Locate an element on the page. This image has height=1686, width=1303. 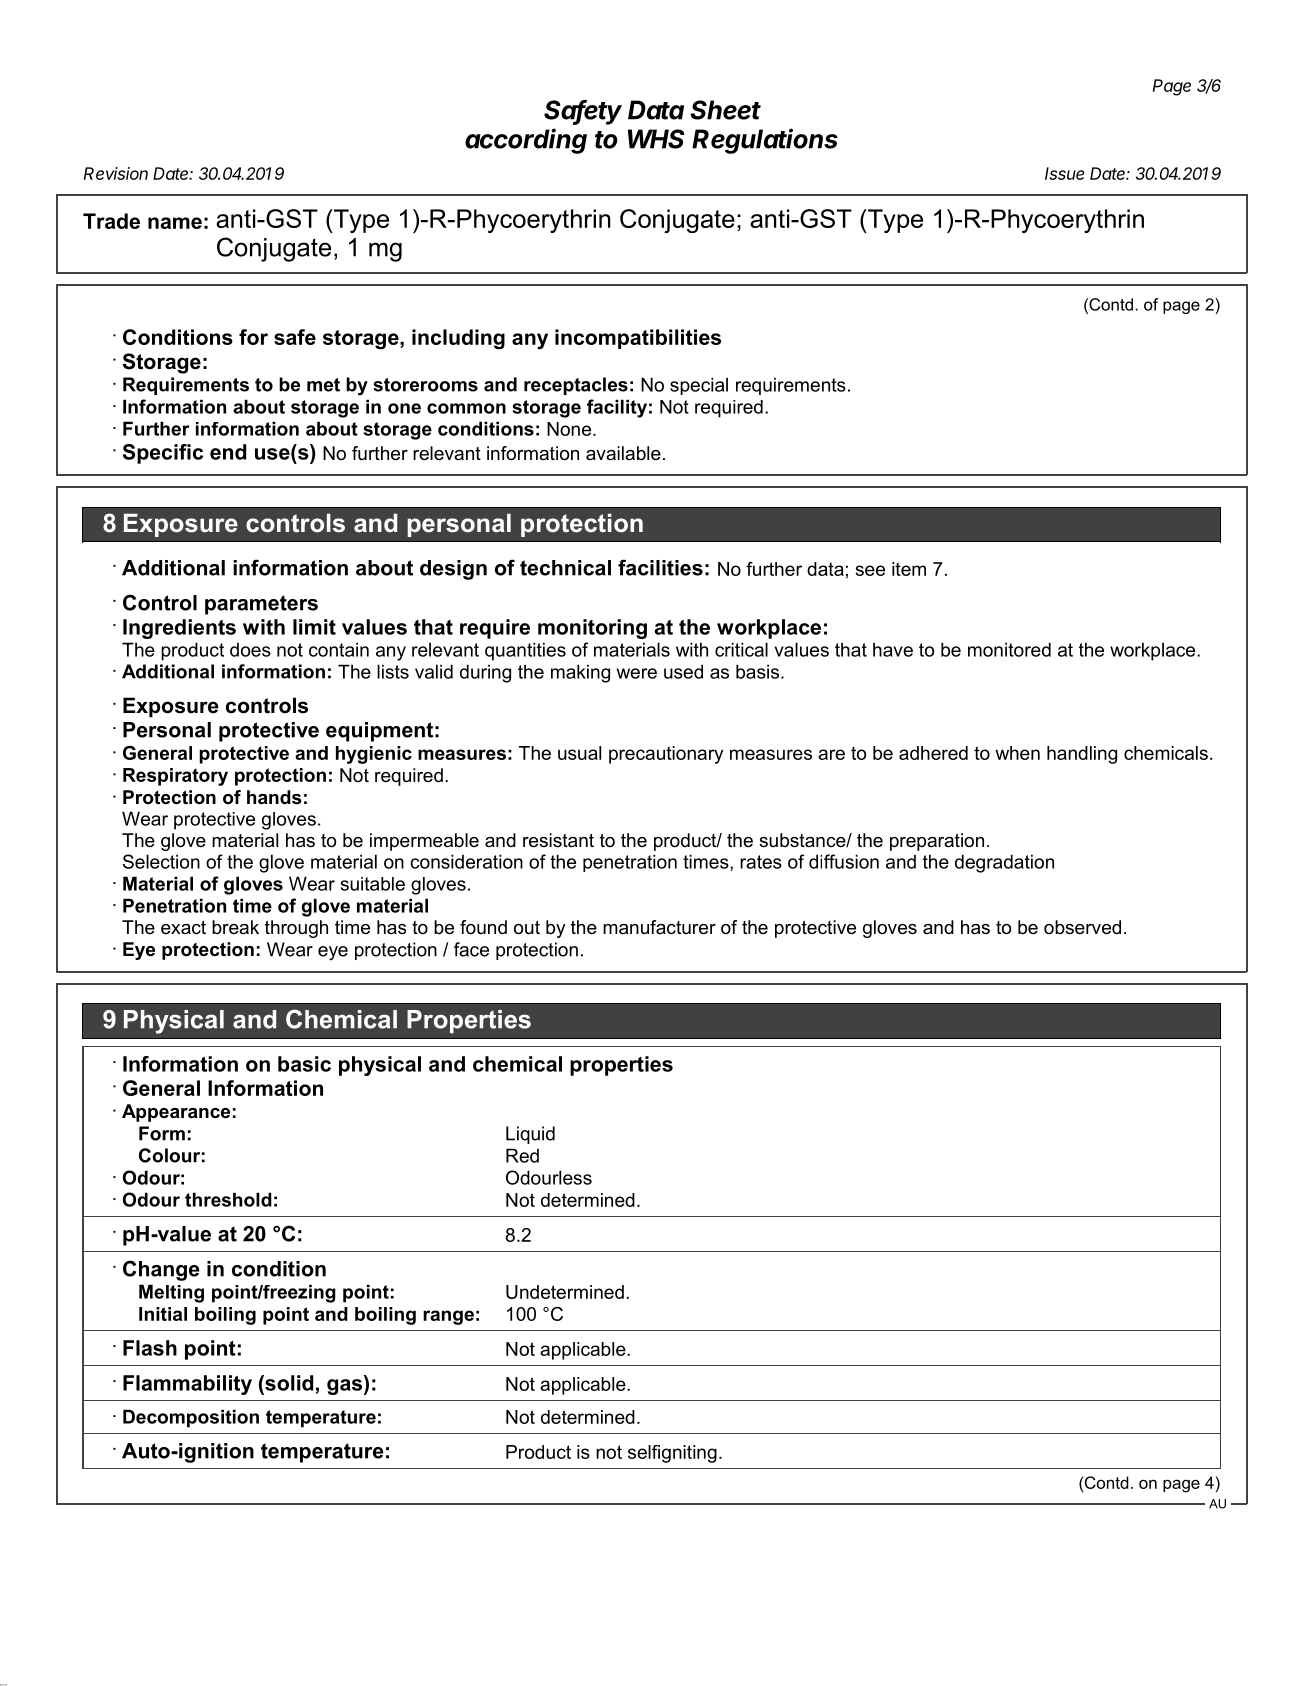
Respiratory is located at coordinates (175, 777).
